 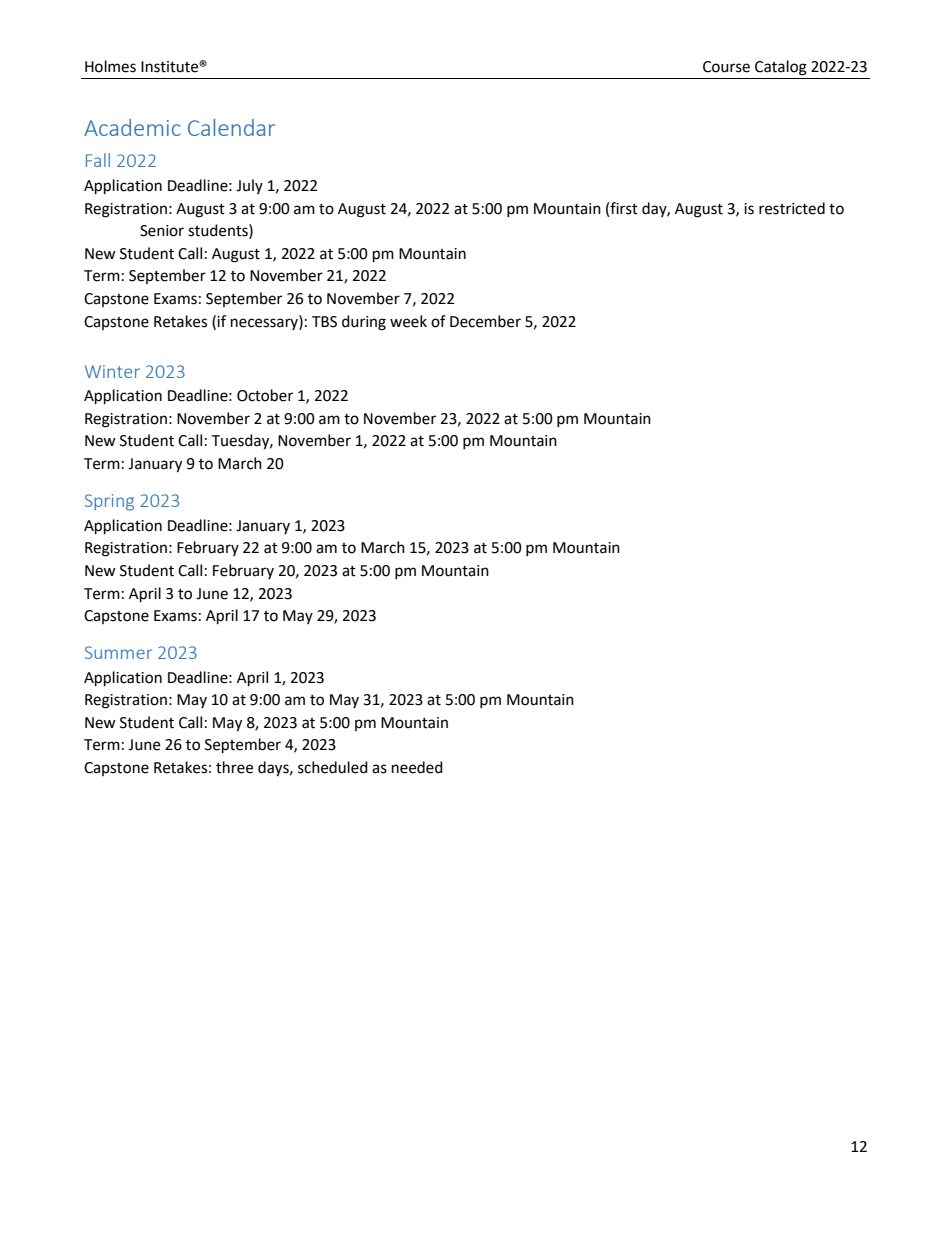 What do you see at coordinates (234, 767) in the screenshot?
I see `three` at bounding box center [234, 767].
